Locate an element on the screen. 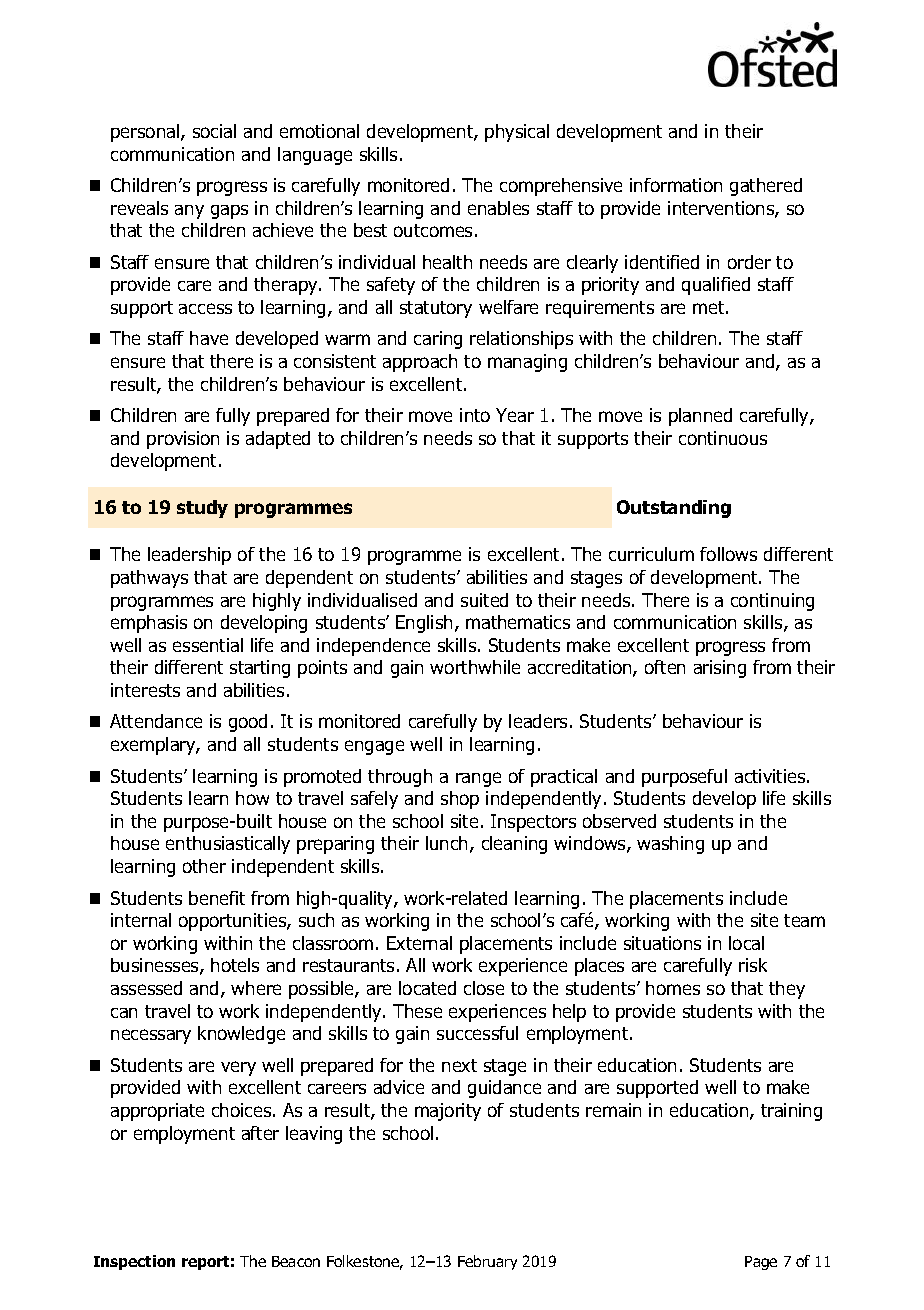 This screenshot has height=1310, width=924. enables is located at coordinates (498, 208).
